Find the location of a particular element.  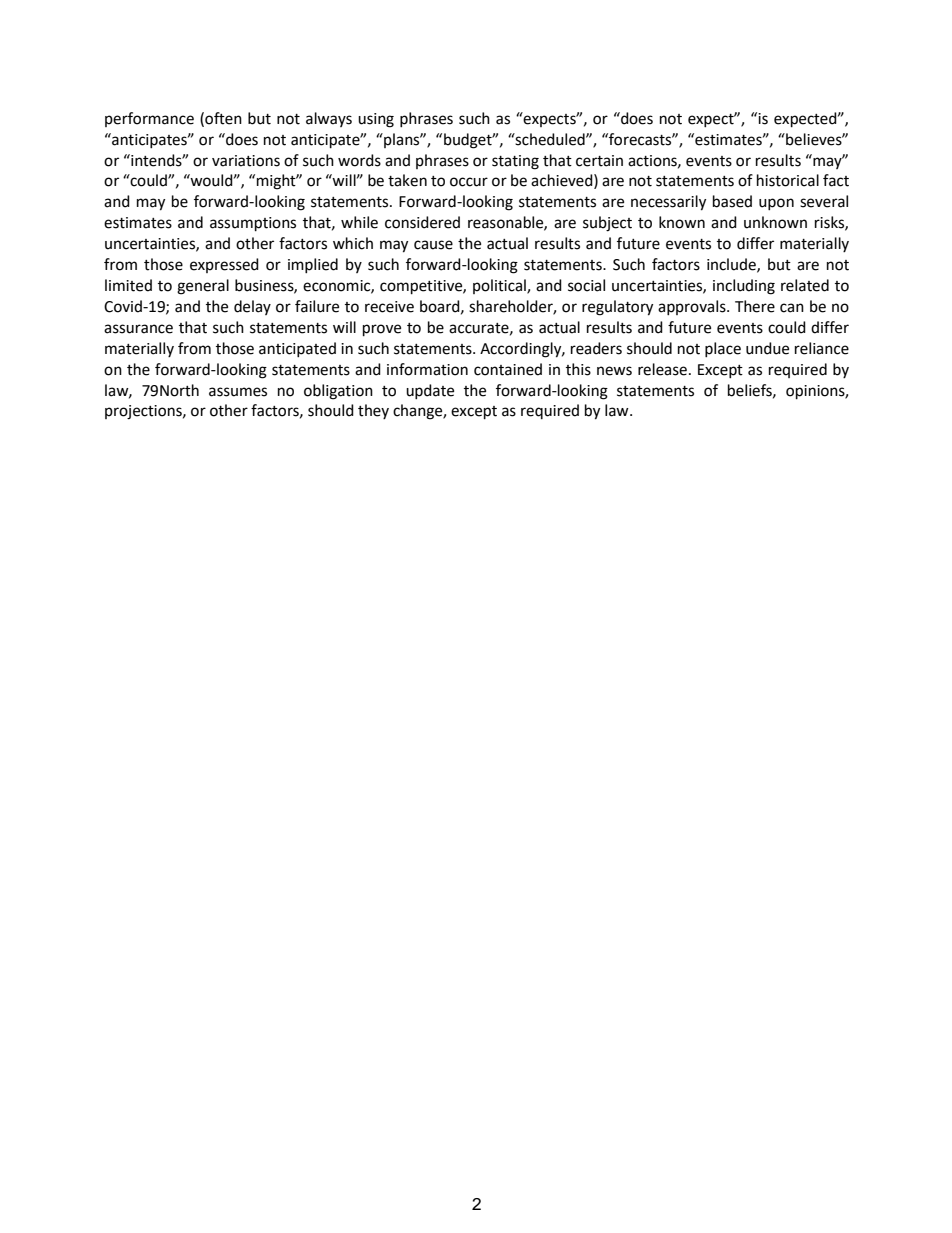

including is located at coordinates (744, 287).
